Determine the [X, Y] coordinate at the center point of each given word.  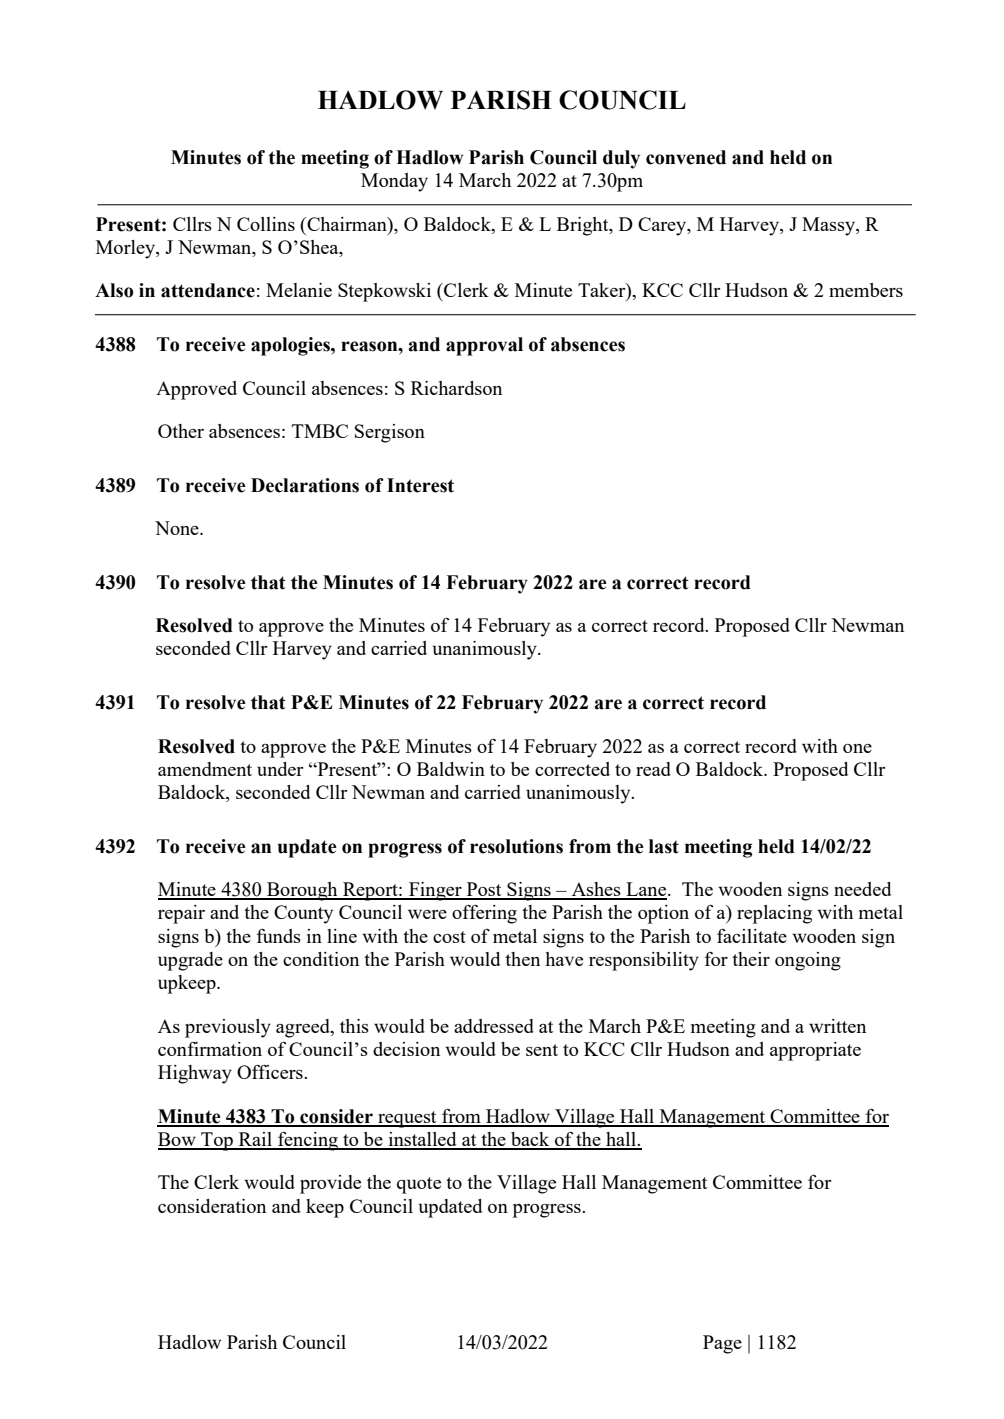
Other [181, 431]
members [866, 290]
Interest [420, 485]
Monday [394, 182]
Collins [266, 224]
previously [228, 1028]
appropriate [815, 1051]
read [653, 769]
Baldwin [451, 769]
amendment [205, 769]
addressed [494, 1026]
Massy [829, 226]
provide [330, 1184]
